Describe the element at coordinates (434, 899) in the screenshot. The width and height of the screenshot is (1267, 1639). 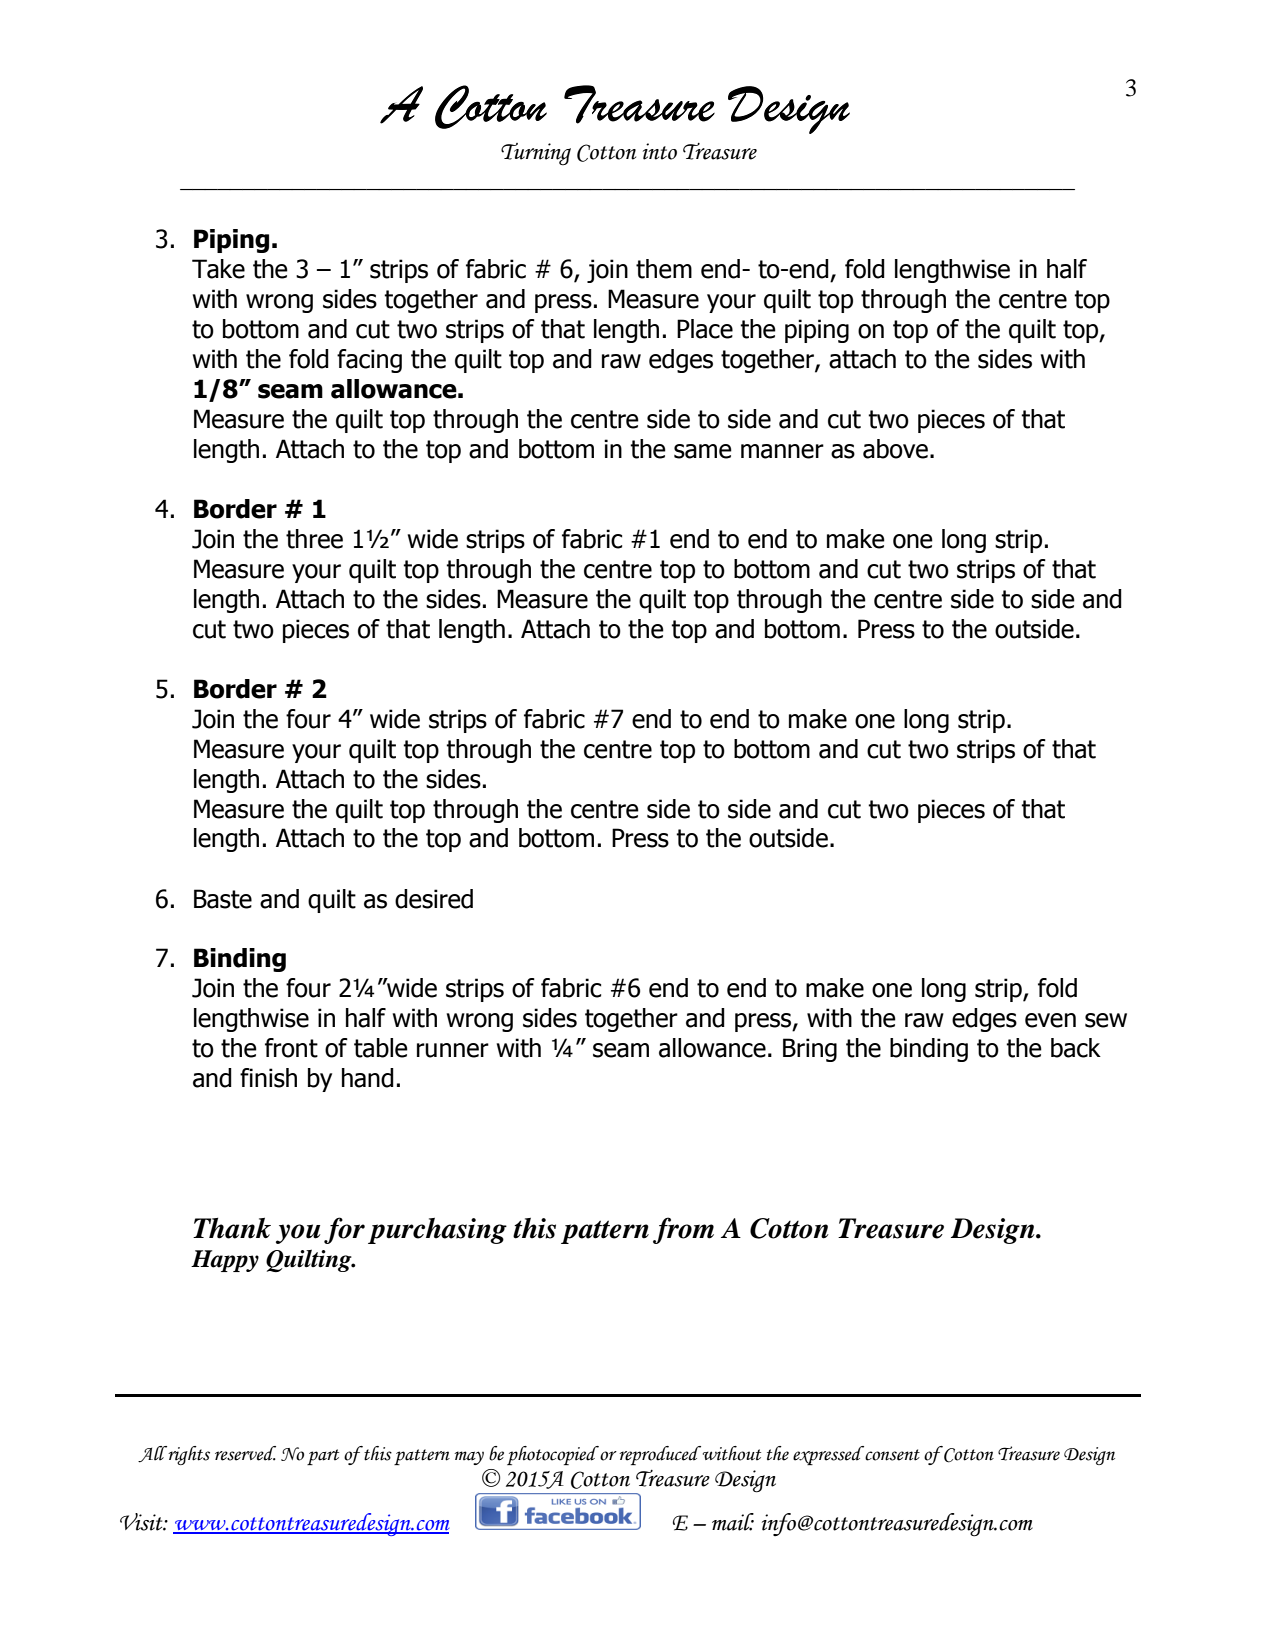
I see `desired` at that location.
